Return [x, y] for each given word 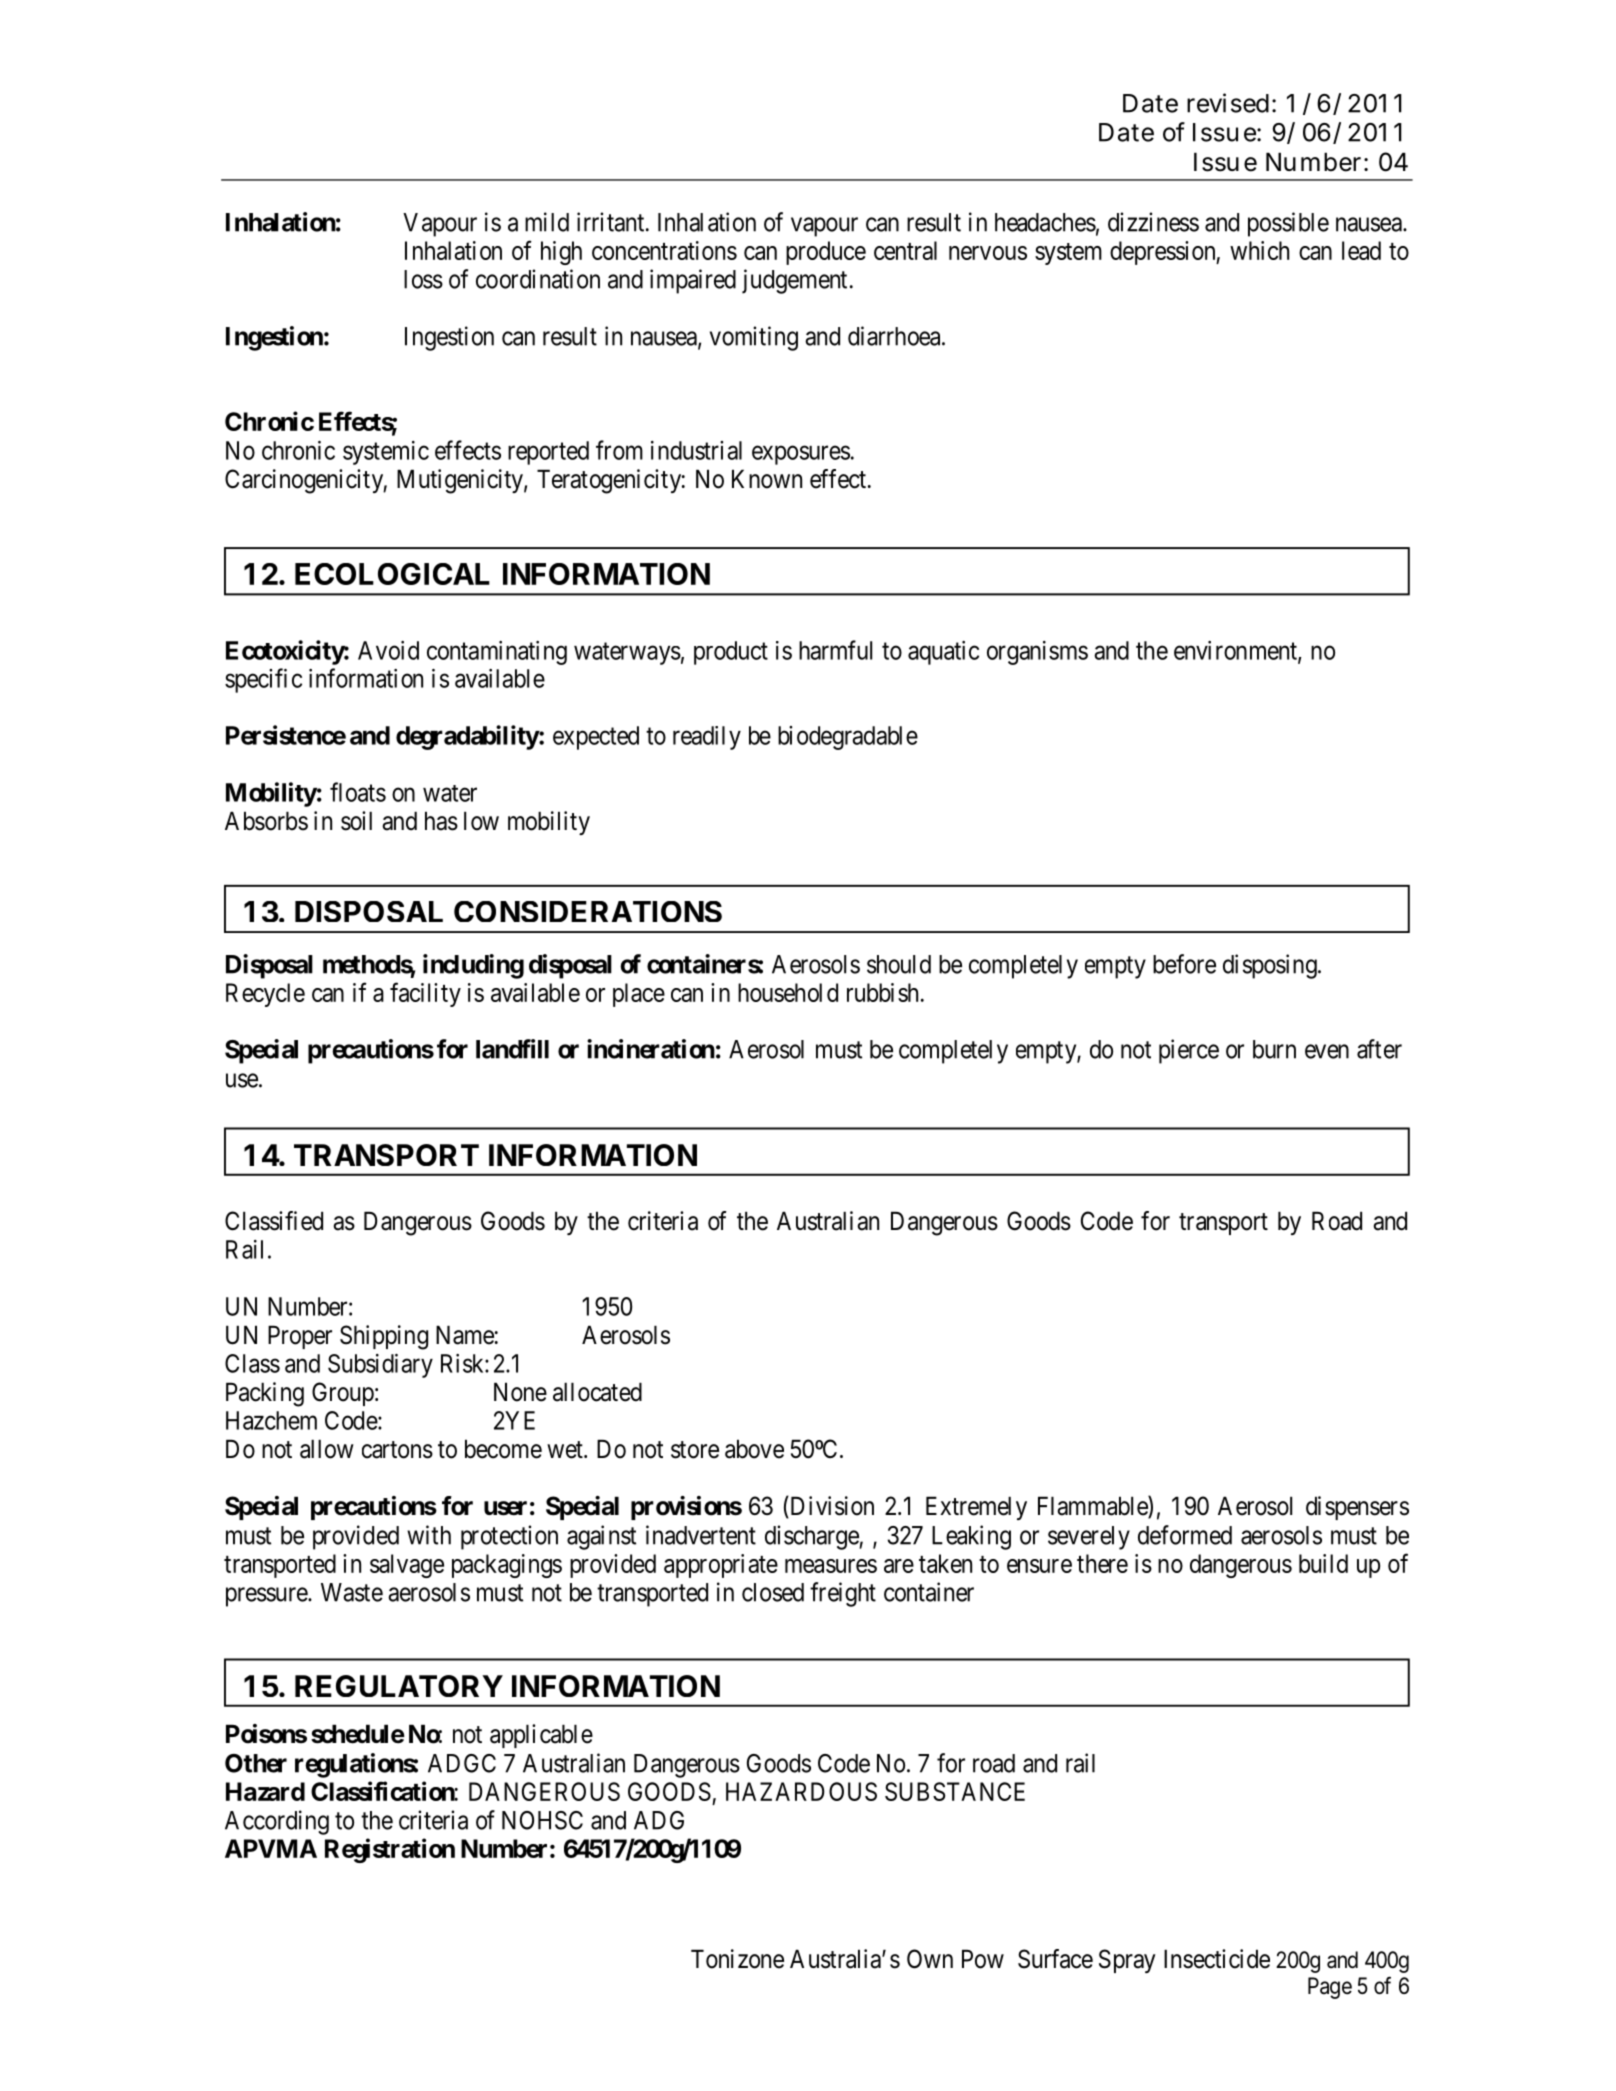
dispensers [1357, 1508]
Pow [983, 1959]
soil [356, 821]
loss [423, 279]
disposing [1271, 966]
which [1259, 250]
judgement [794, 281]
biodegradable [848, 738]
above [754, 1449]
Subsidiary [380, 1366]
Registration [390, 1850]
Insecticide [1217, 1959]
